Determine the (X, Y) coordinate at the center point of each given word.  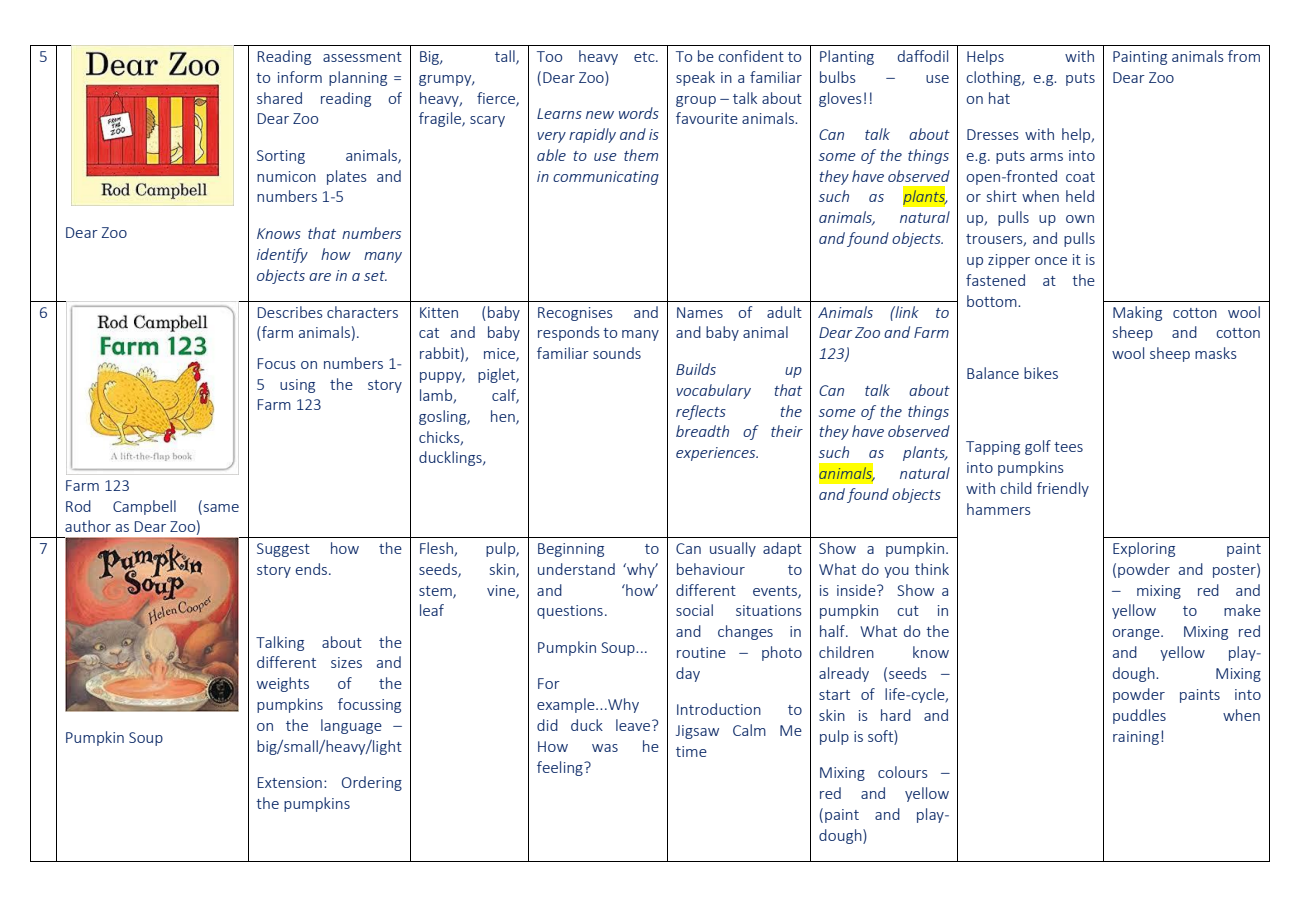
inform (300, 77)
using (297, 386)
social (694, 610)
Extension (290, 782)
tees (1068, 447)
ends (313, 569)
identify (282, 255)
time (691, 751)
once (1051, 261)
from (1244, 56)
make (1242, 610)
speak (695, 78)
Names (700, 312)
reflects (701, 412)
